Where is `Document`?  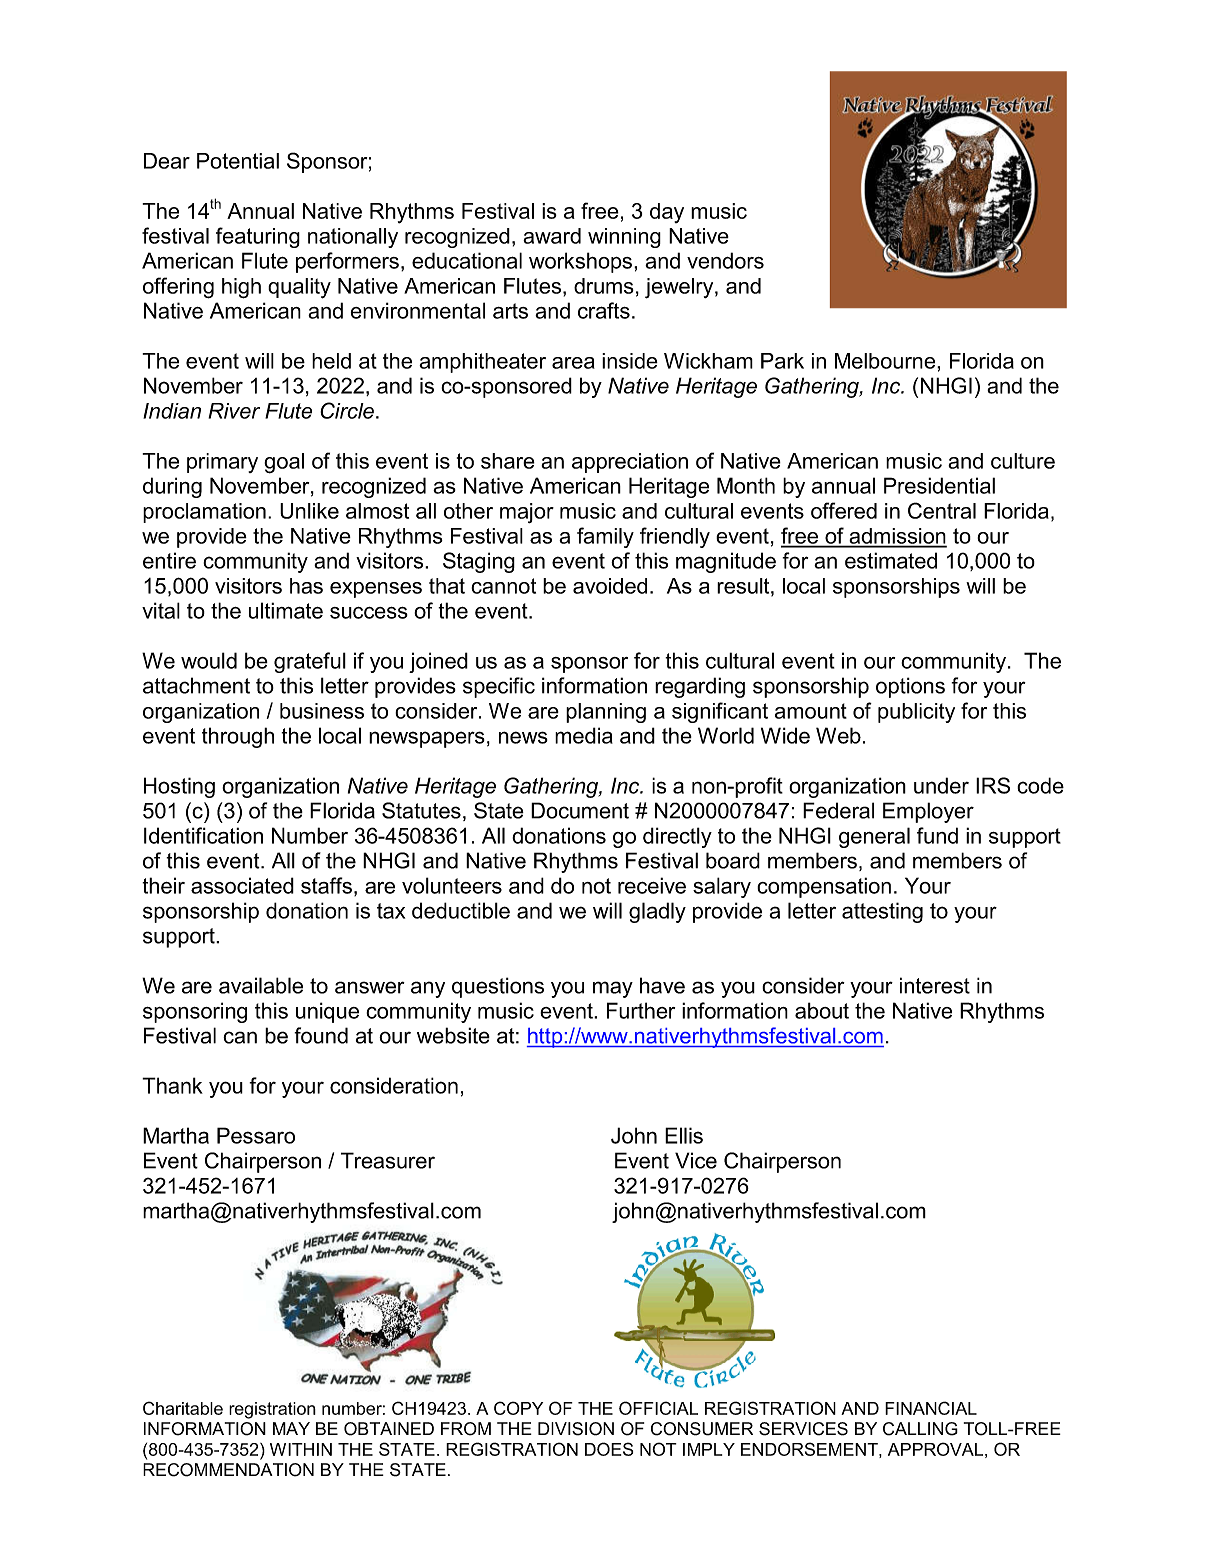 Document is located at coordinates (580, 810).
